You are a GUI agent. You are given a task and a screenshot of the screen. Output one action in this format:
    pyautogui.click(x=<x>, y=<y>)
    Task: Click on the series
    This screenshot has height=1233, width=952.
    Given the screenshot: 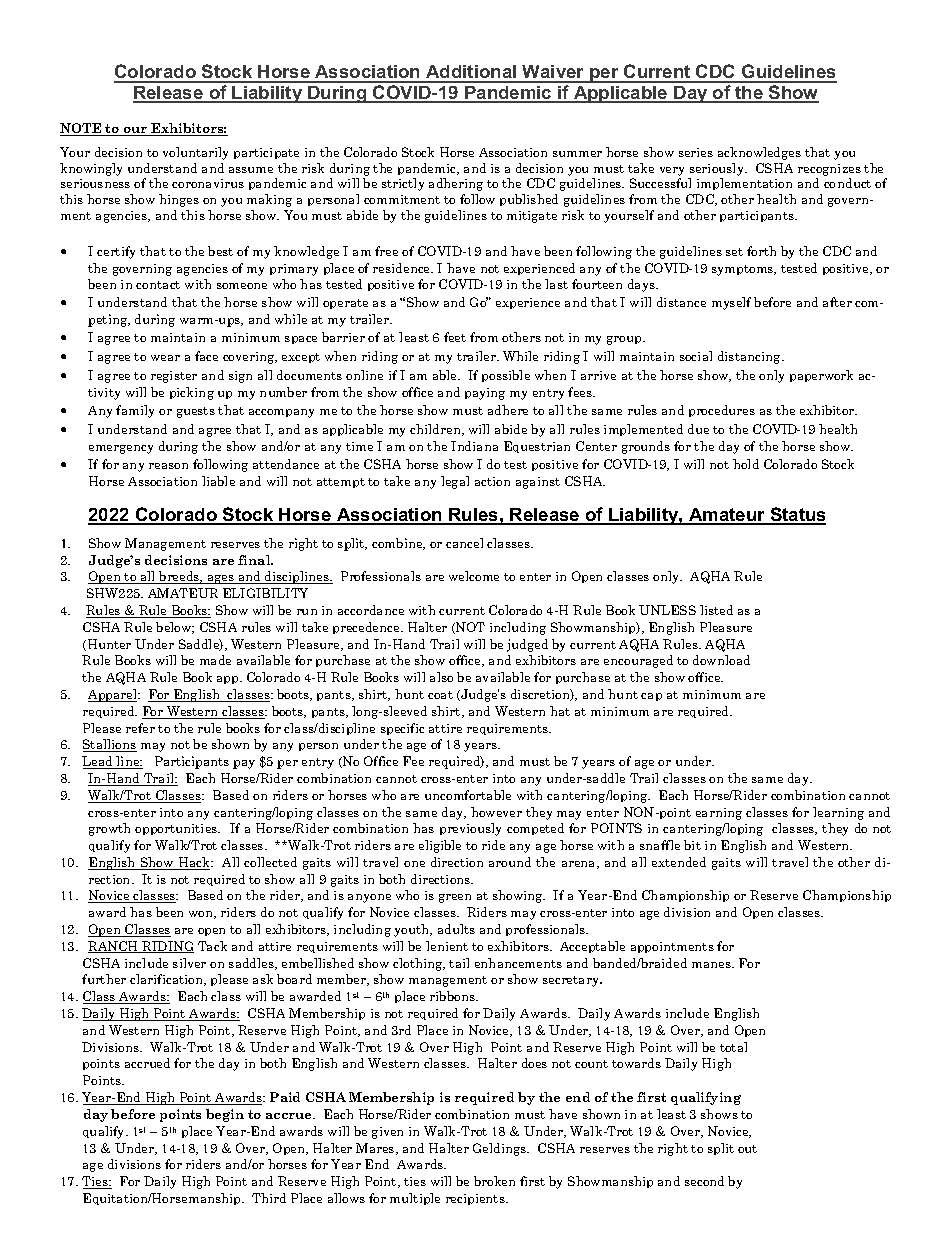 What is the action you would take?
    pyautogui.click(x=696, y=152)
